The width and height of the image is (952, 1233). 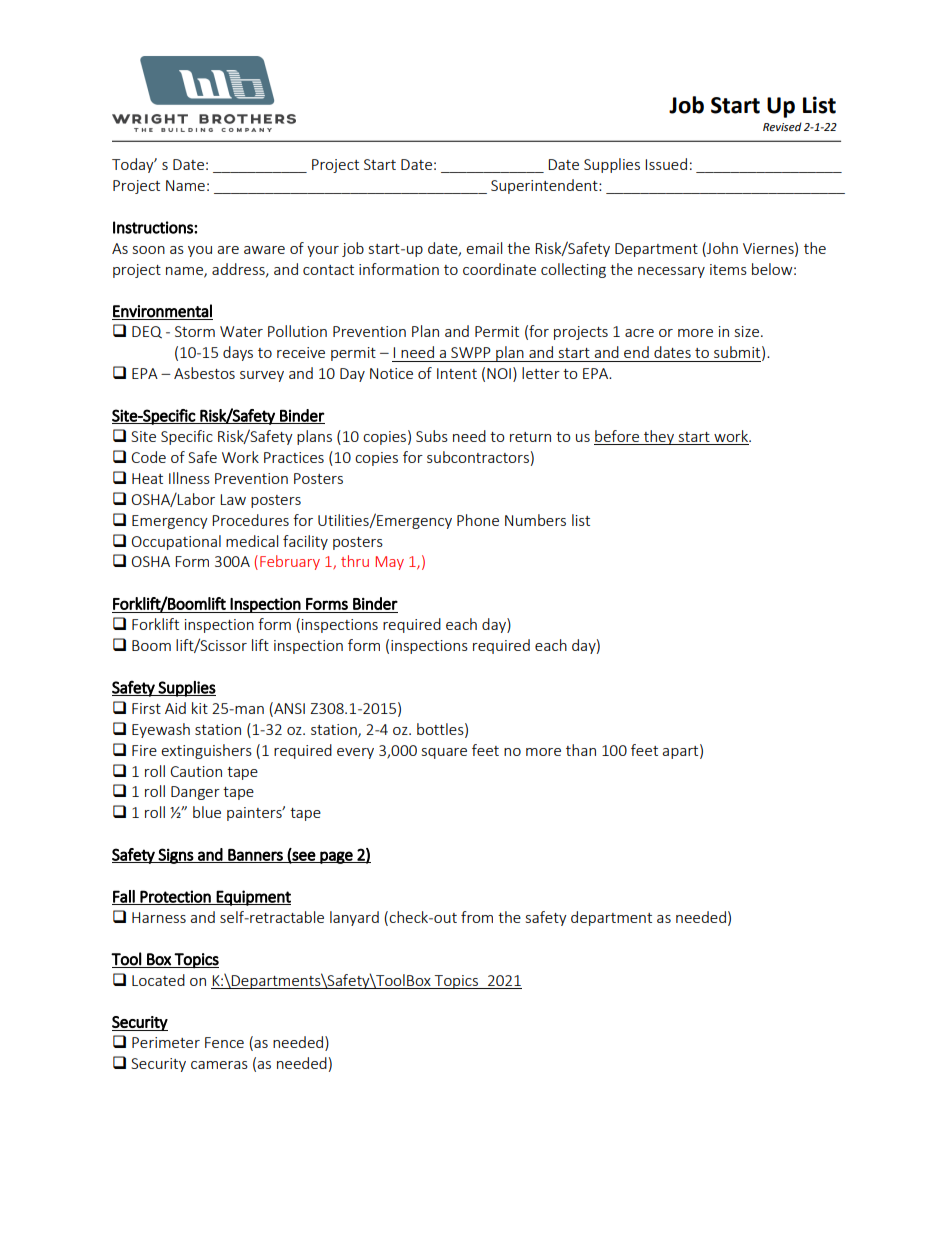 I want to click on lanyard, so click(x=354, y=918).
